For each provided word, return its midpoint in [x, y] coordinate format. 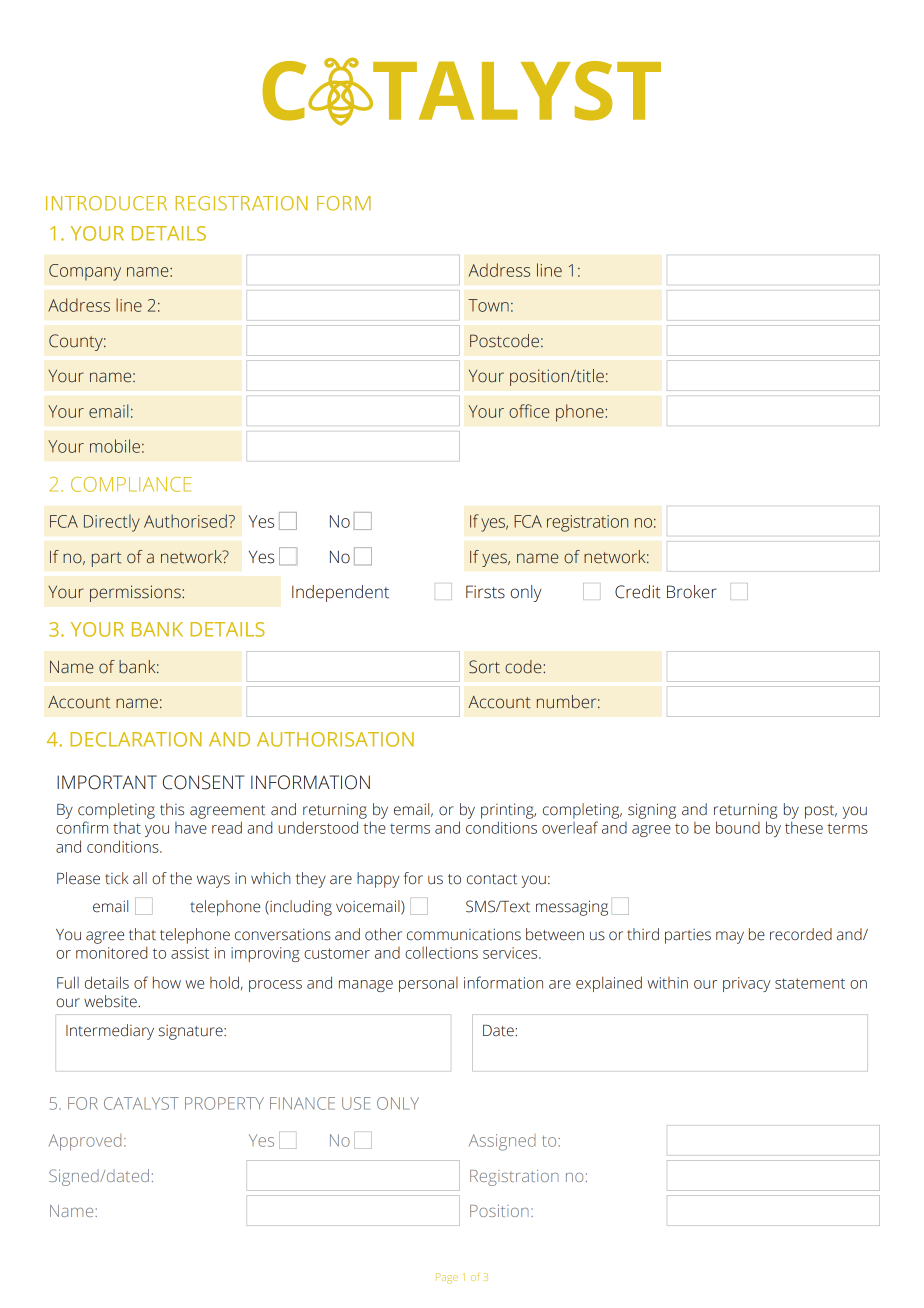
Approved [85, 1142]
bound [738, 827]
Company [85, 272]
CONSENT [203, 782]
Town [488, 305]
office [529, 411]
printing [508, 811]
